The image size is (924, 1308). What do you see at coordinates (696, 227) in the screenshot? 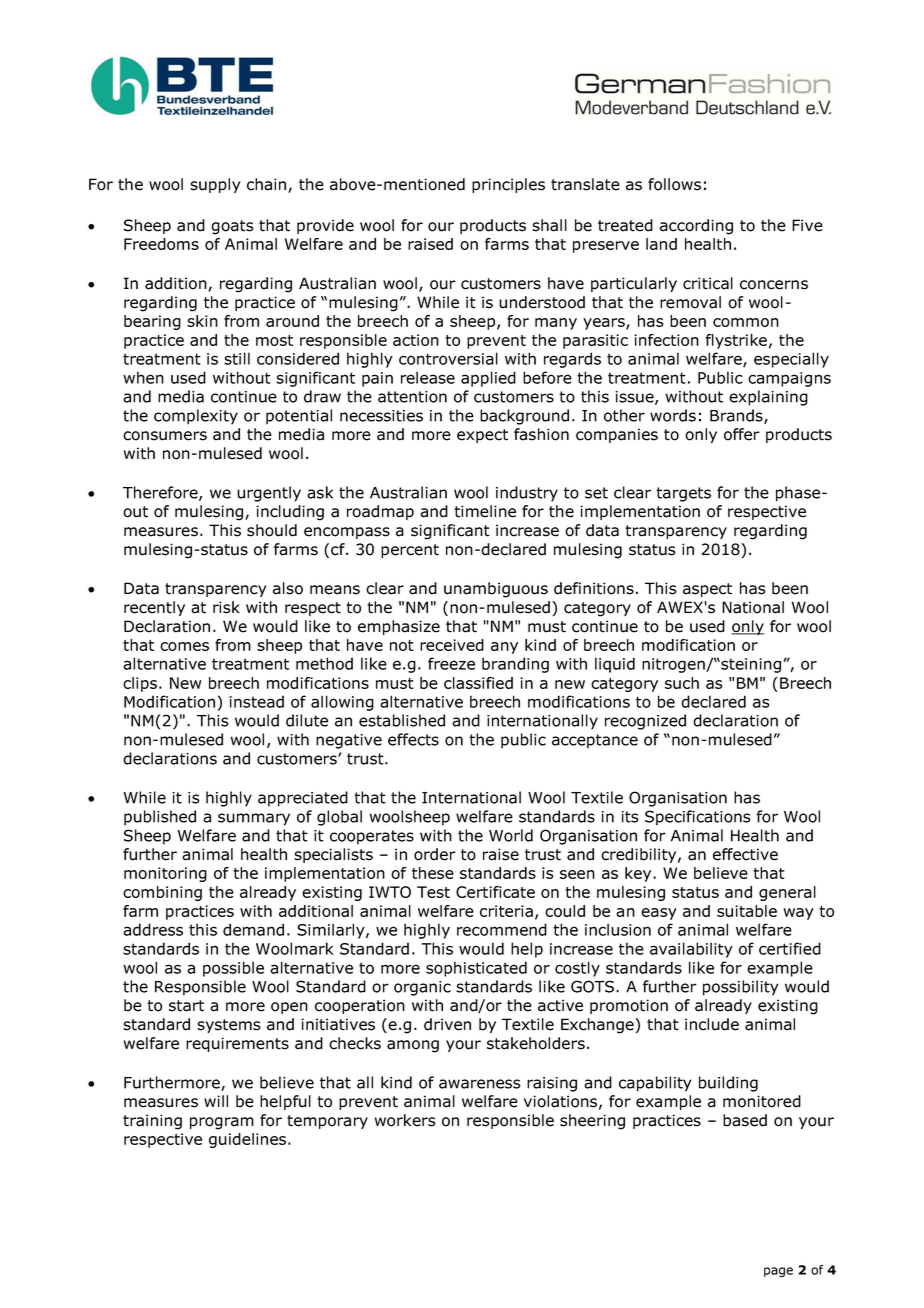
I see `according` at bounding box center [696, 227].
